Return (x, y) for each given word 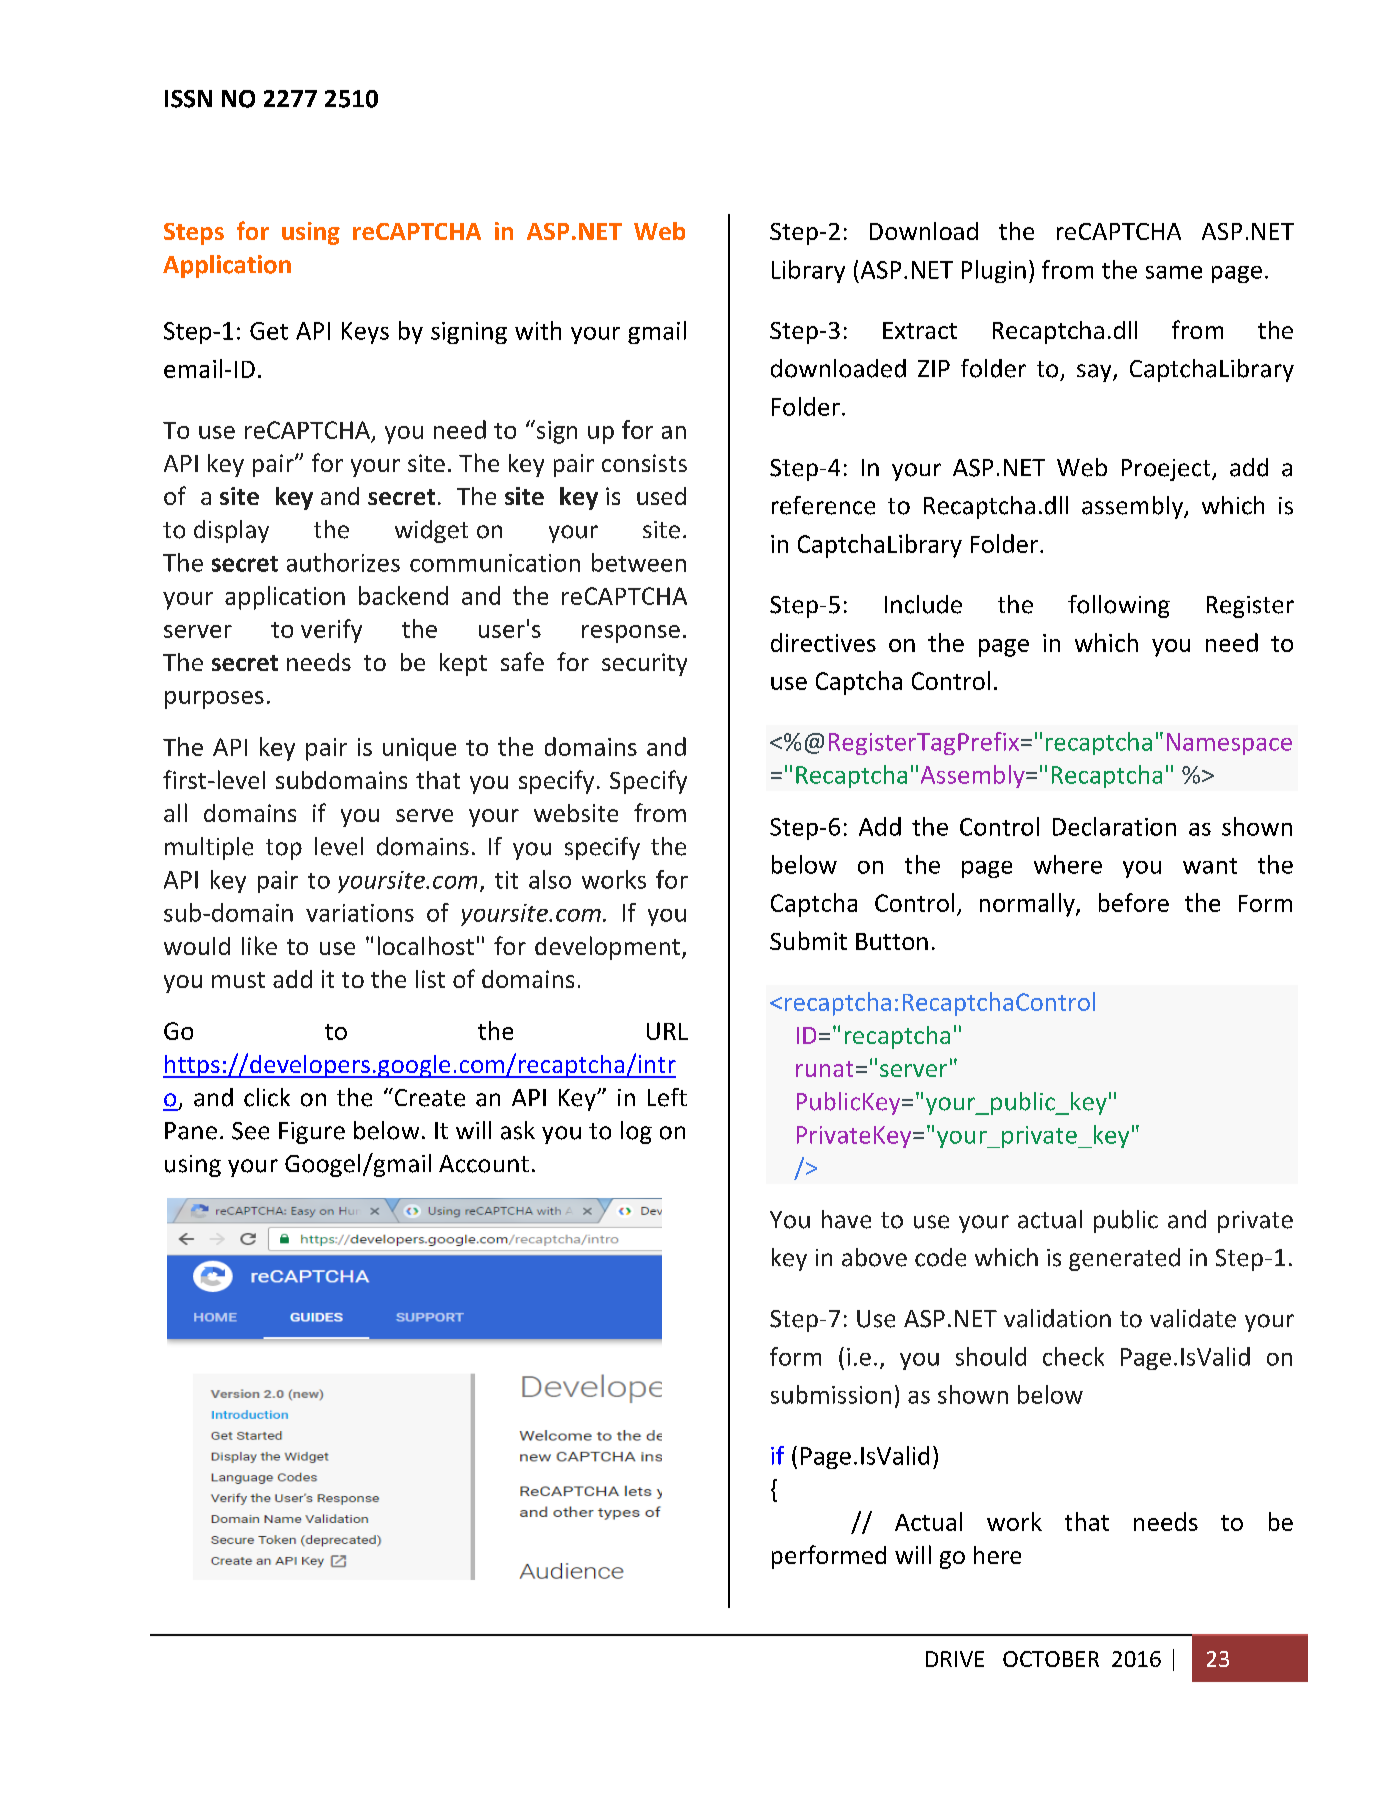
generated (1124, 1259)
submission (831, 1394)
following (1119, 606)
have (846, 1219)
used (661, 496)
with (538, 330)
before (1134, 902)
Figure (312, 1133)
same (1174, 272)
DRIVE (955, 1659)
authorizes (343, 562)
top (284, 849)
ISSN (188, 99)
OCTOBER (1051, 1659)
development (607, 948)
